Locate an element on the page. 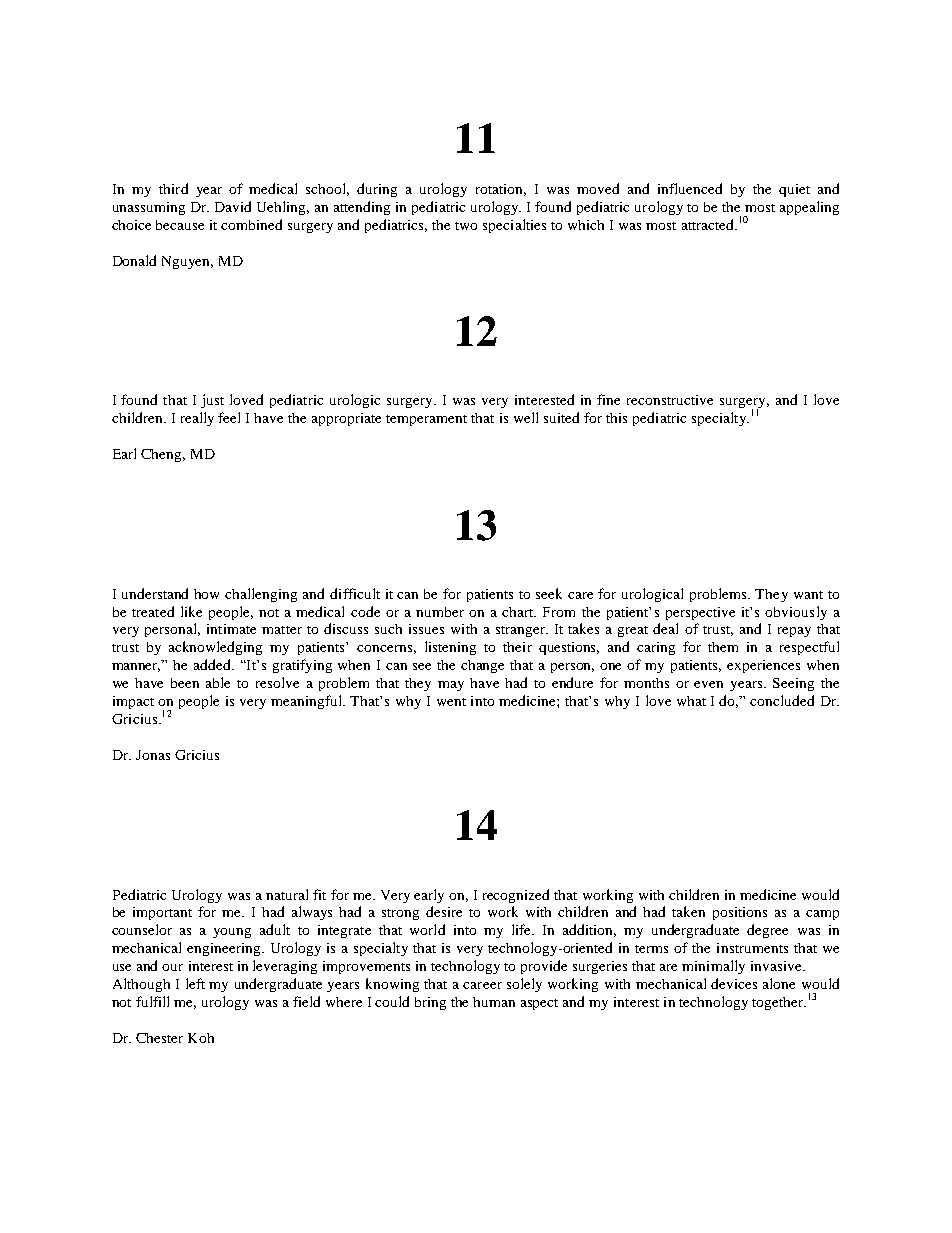  two is located at coordinates (466, 226).
